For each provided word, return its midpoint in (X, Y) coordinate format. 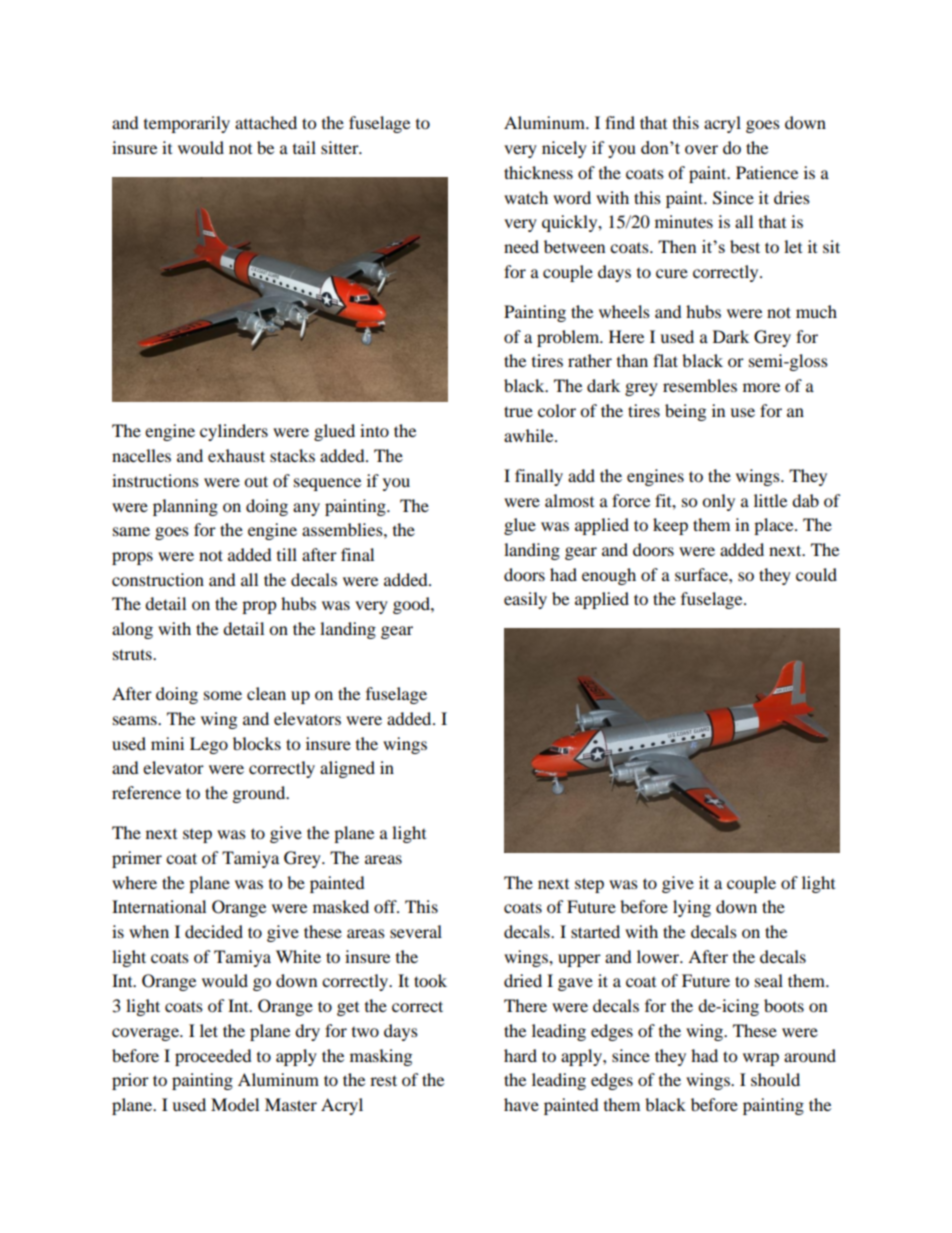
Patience (767, 172)
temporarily (187, 124)
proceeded (213, 1057)
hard (520, 1055)
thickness (538, 172)
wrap (761, 1059)
